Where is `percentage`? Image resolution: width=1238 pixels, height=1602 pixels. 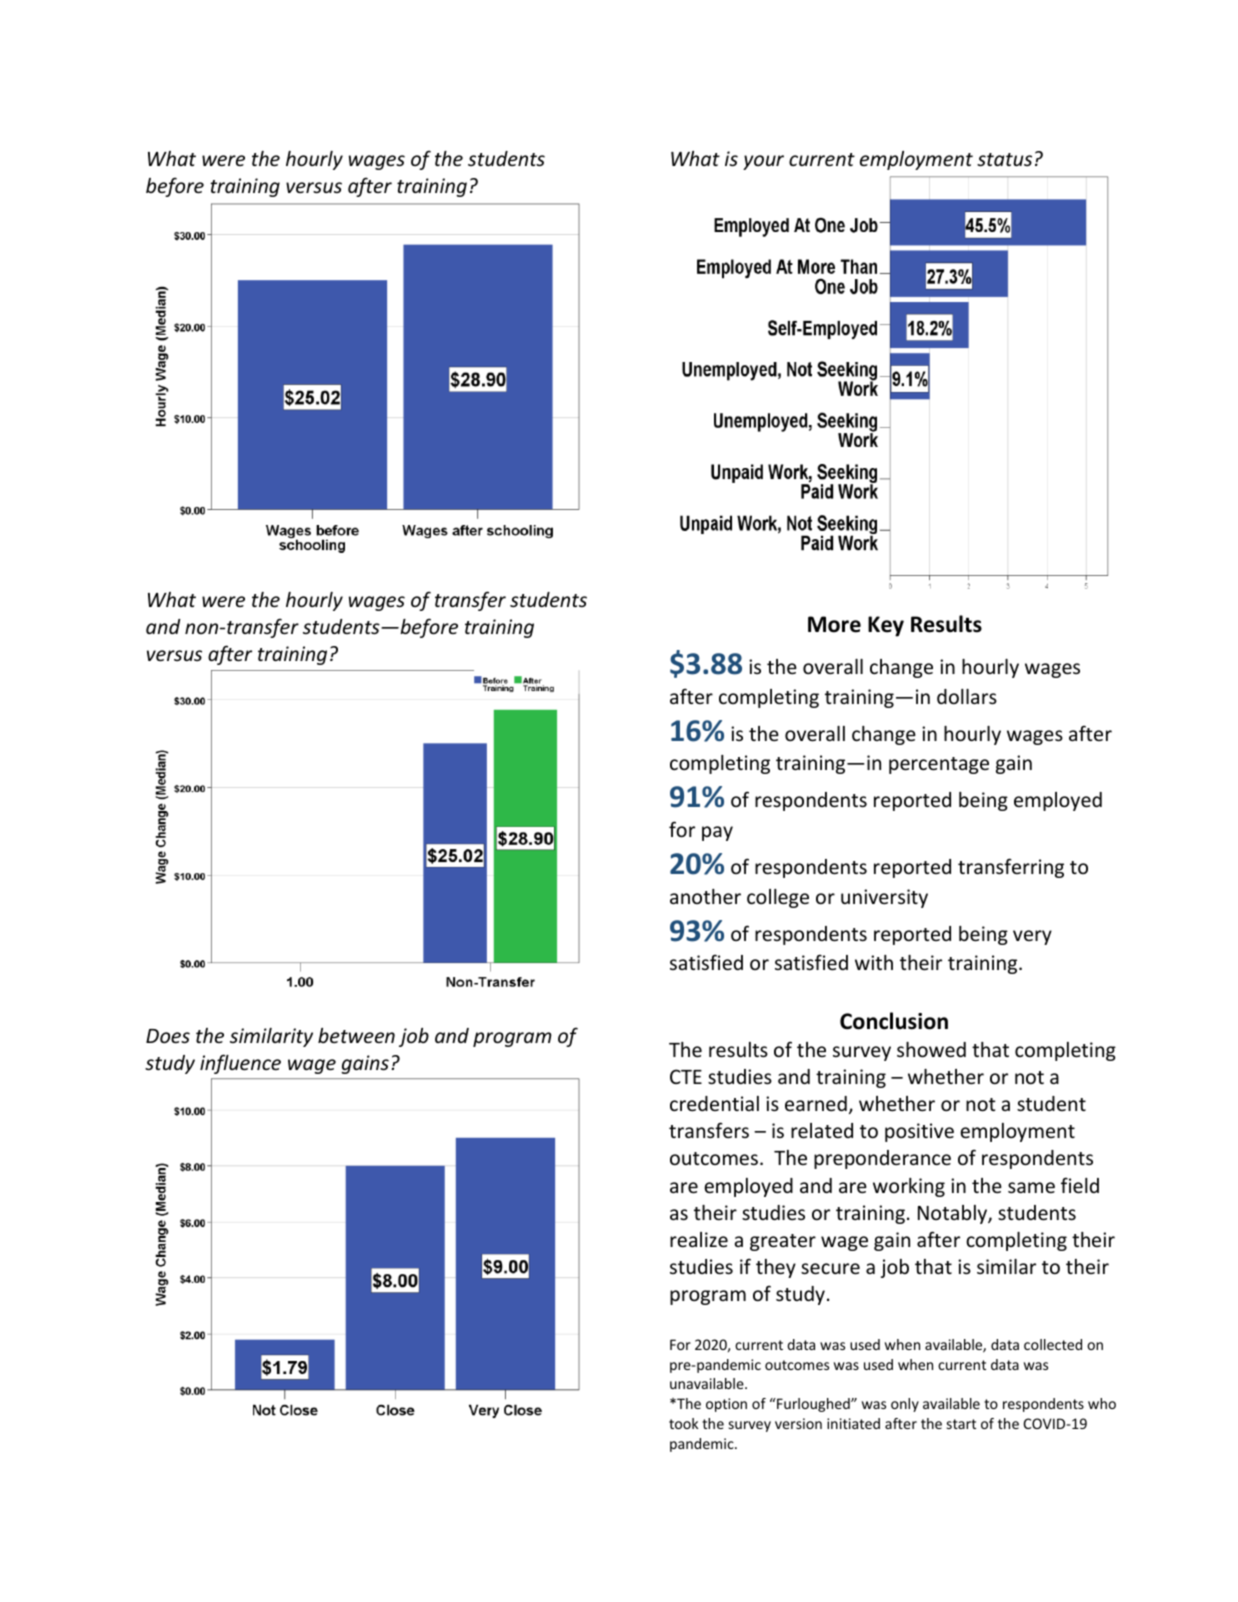 percentage is located at coordinates (939, 765).
